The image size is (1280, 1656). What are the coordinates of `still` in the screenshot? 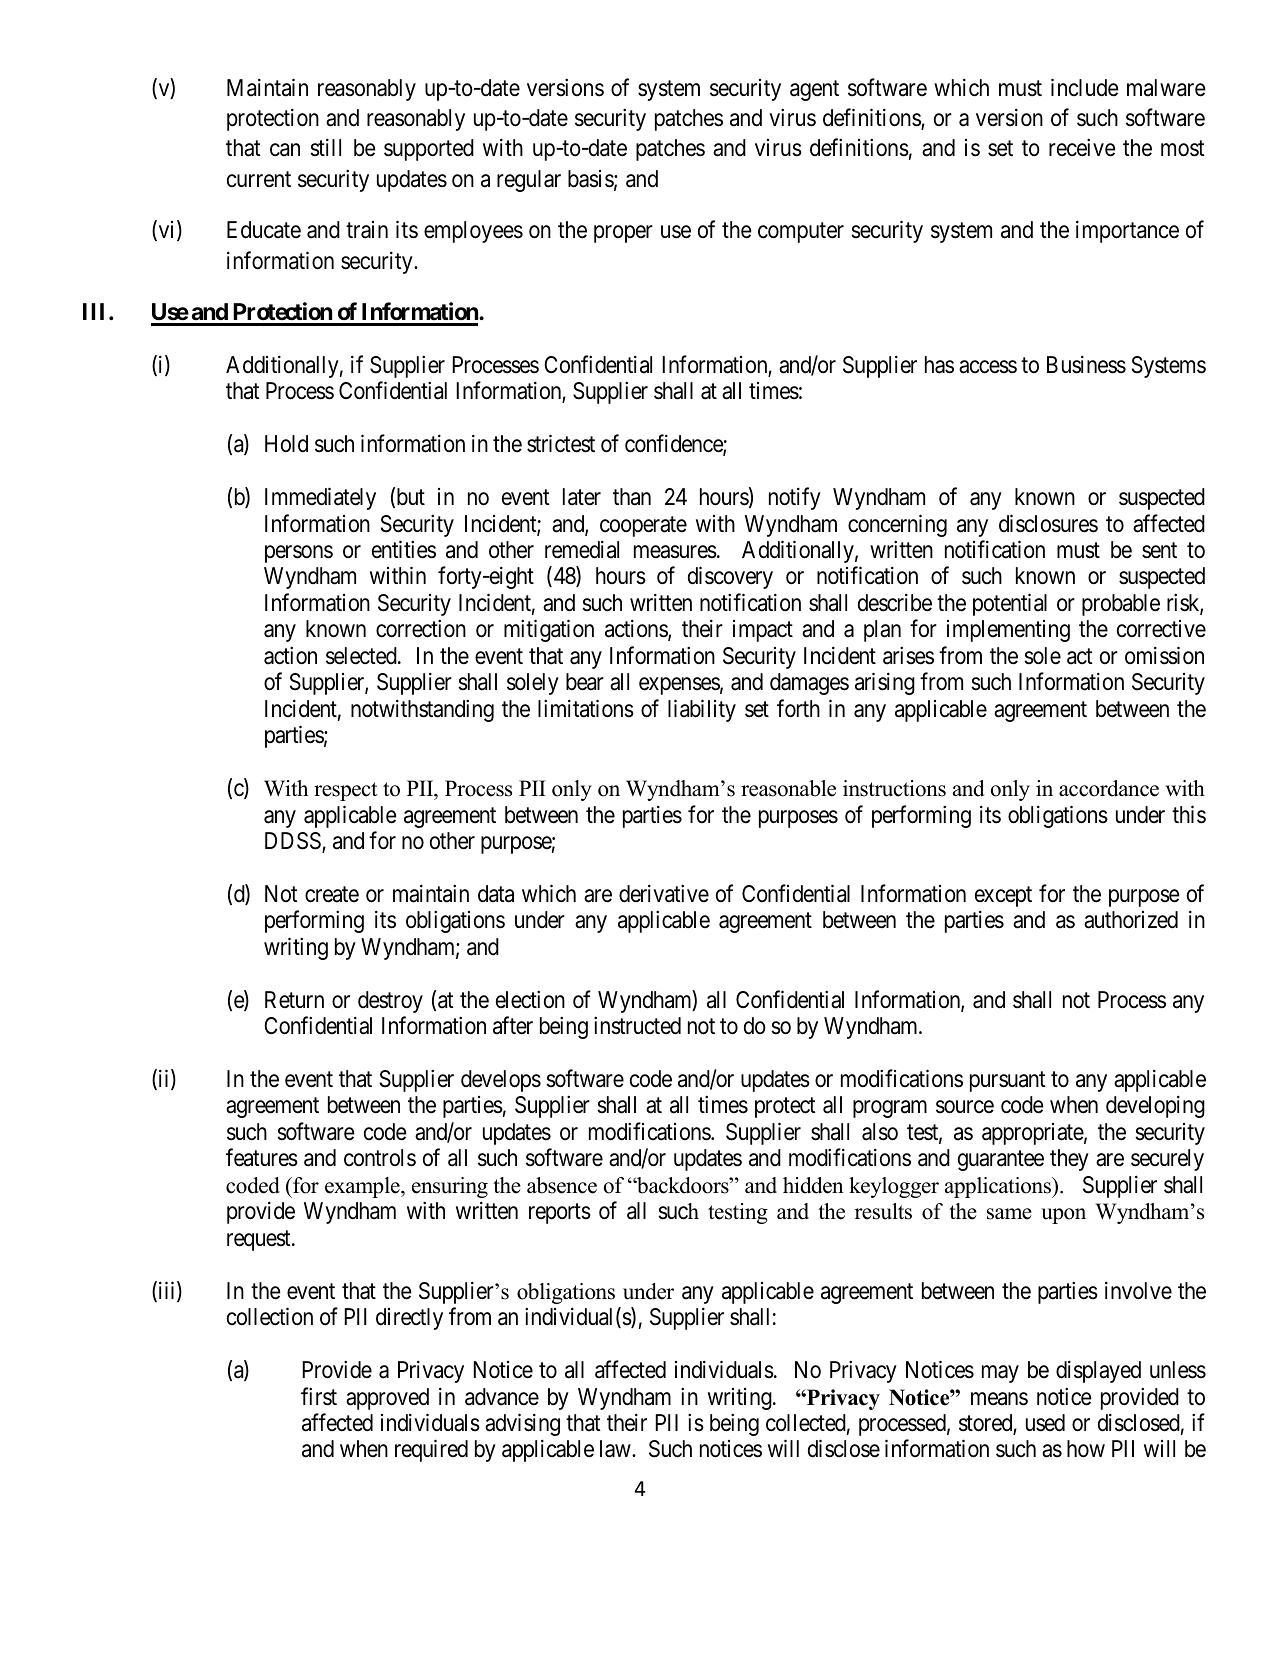 It's located at (325, 148).
